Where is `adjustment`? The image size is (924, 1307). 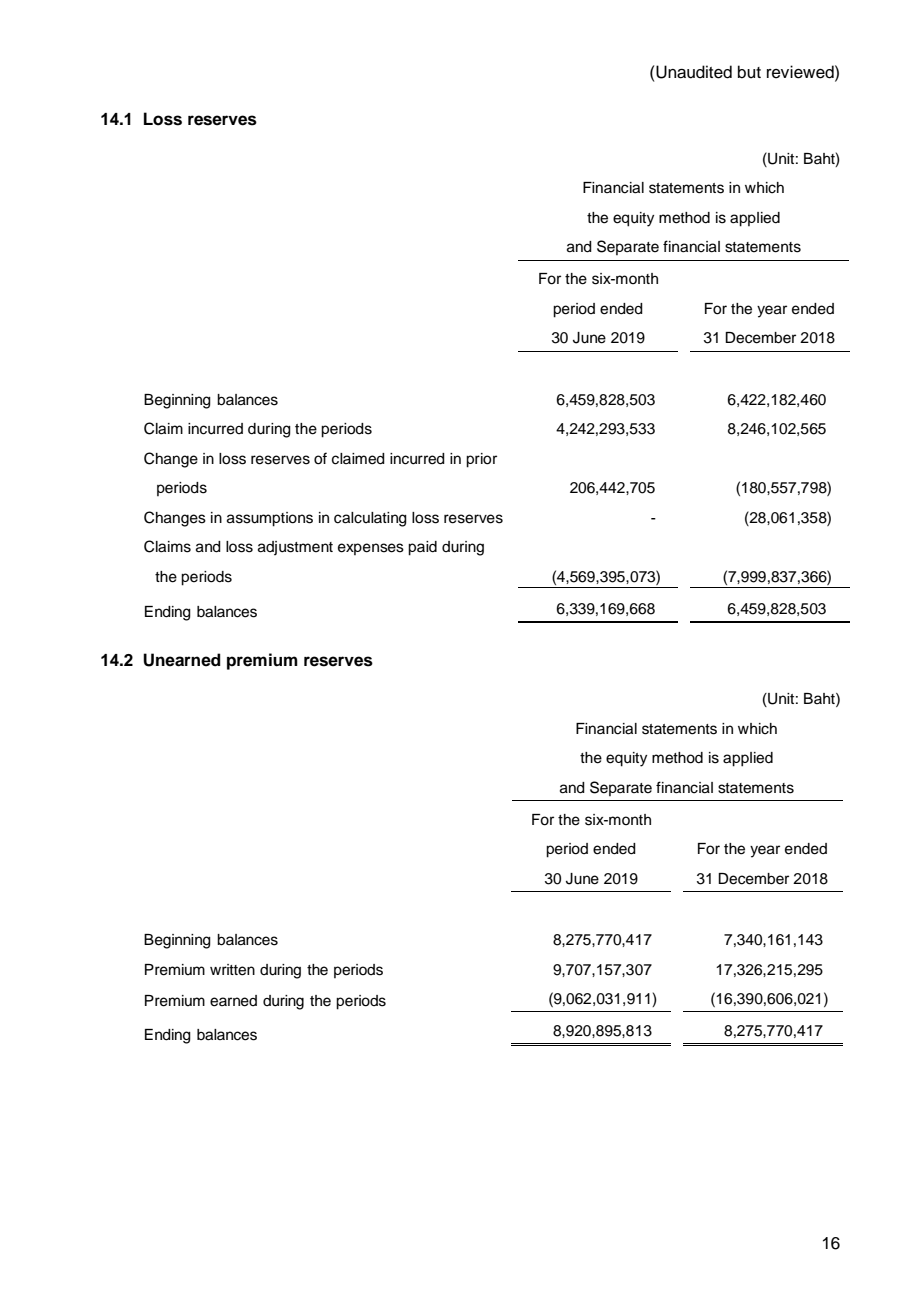
adjustment is located at coordinates (295, 548).
